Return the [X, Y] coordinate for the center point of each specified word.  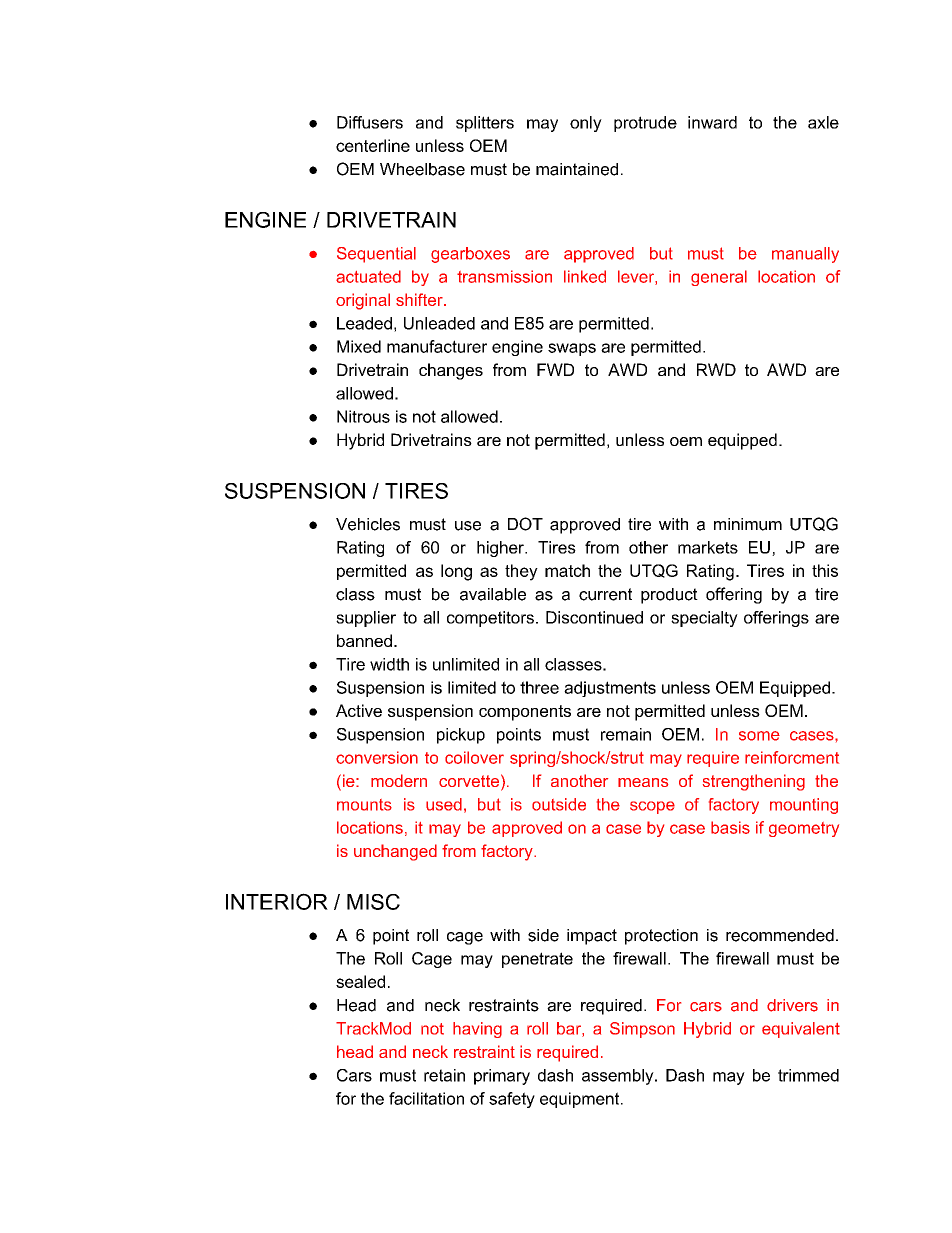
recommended [780, 935]
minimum [748, 524]
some [759, 736]
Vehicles [368, 524]
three [539, 687]
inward [712, 122]
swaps [572, 349]
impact [592, 937]
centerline [373, 145]
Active [359, 710]
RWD [716, 369]
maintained [577, 169]
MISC [373, 902]
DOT [525, 524]
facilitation [426, 1098]
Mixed [359, 346]
